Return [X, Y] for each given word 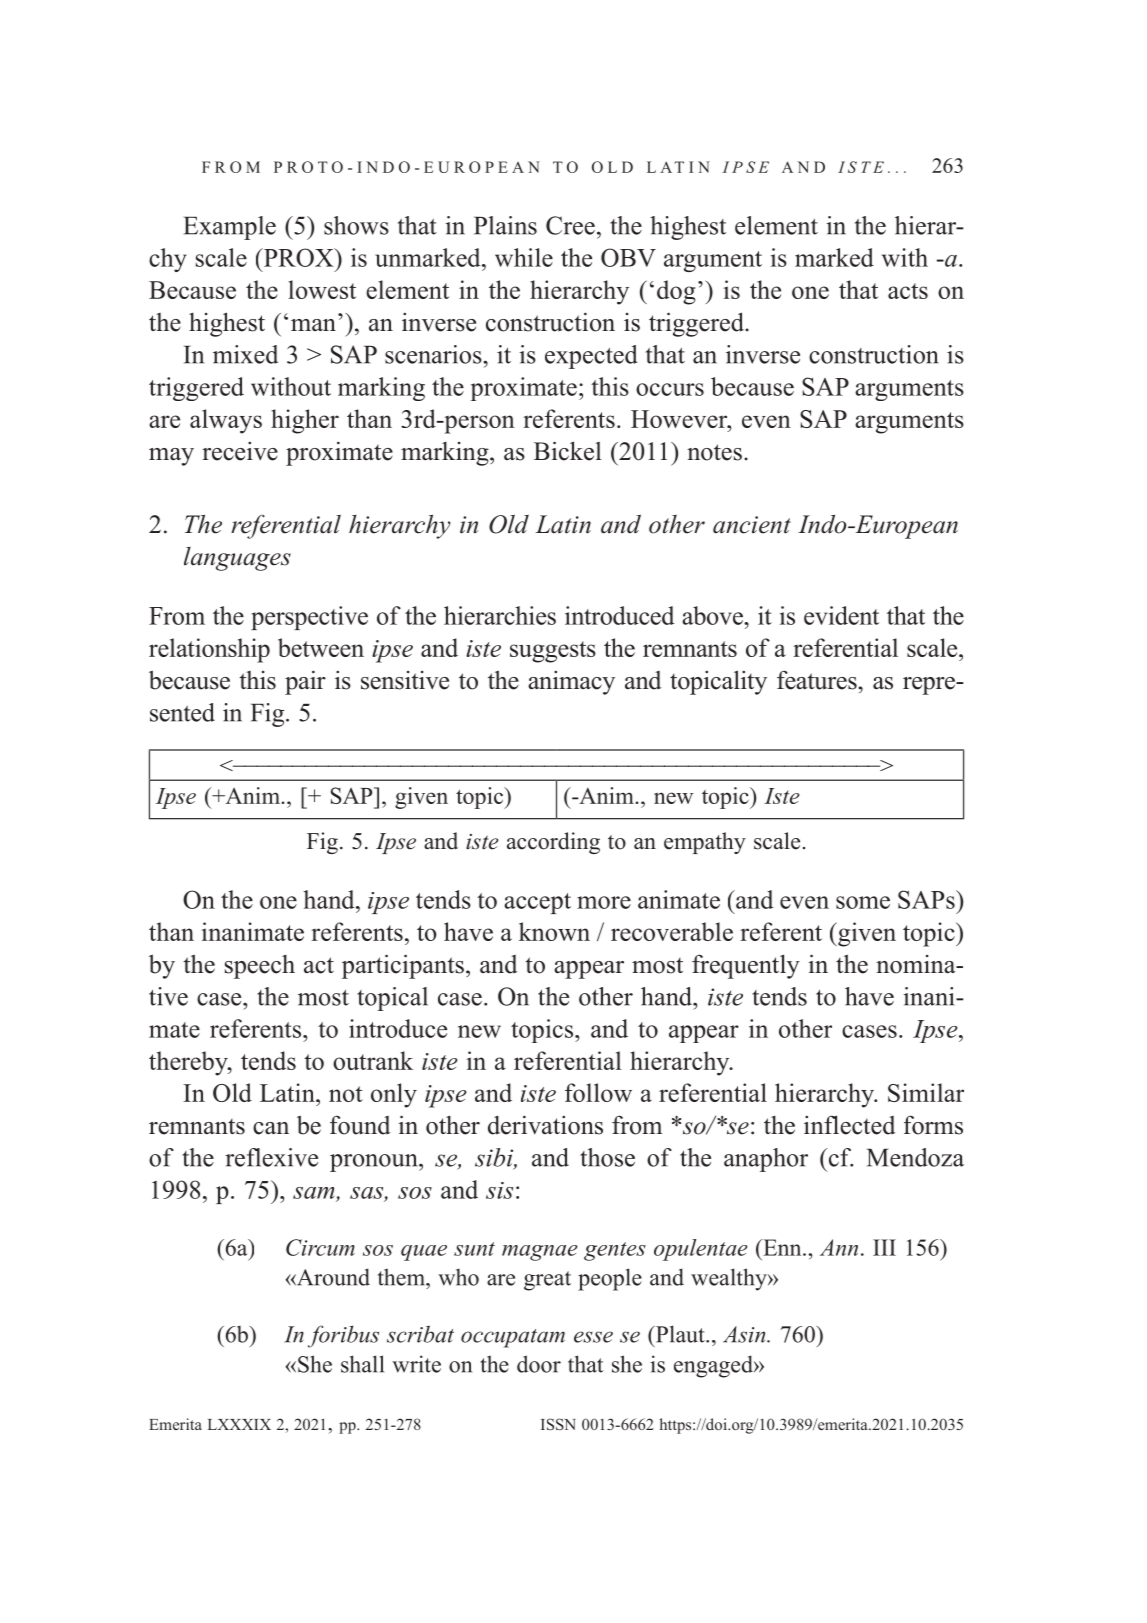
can [271, 1128]
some [863, 902]
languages [237, 559]
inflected [849, 1125]
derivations [545, 1125]
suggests [553, 652]
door [539, 1364]
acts [908, 291]
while [524, 257]
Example [230, 228]
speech [260, 967]
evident [841, 615]
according [553, 843]
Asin [745, 1334]
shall [362, 1364]
